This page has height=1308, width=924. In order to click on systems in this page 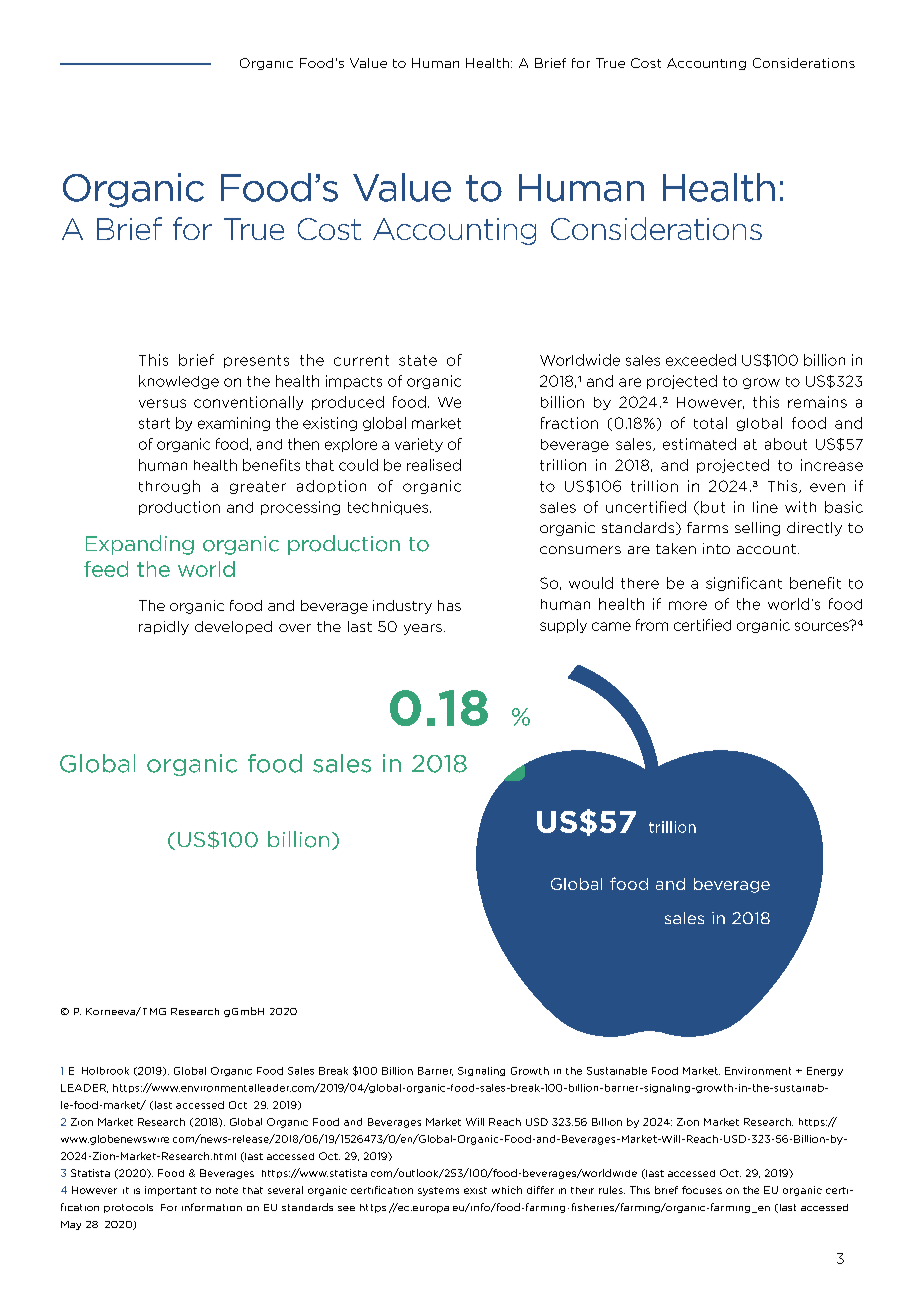, I will do `click(438, 1191)`.
